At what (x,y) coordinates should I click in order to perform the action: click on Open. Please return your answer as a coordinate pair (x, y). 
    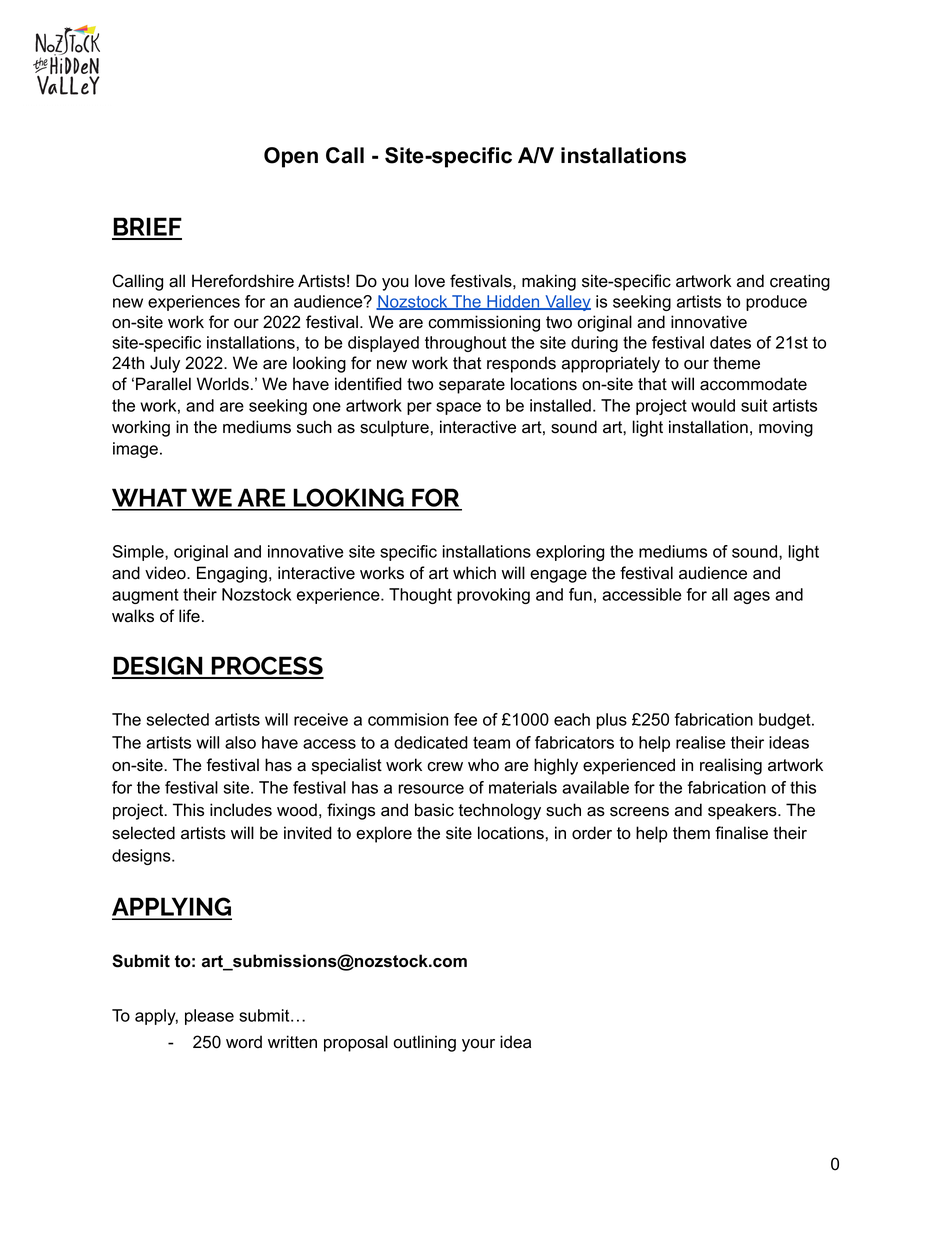
    Looking at the image, I should click on (291, 157).
